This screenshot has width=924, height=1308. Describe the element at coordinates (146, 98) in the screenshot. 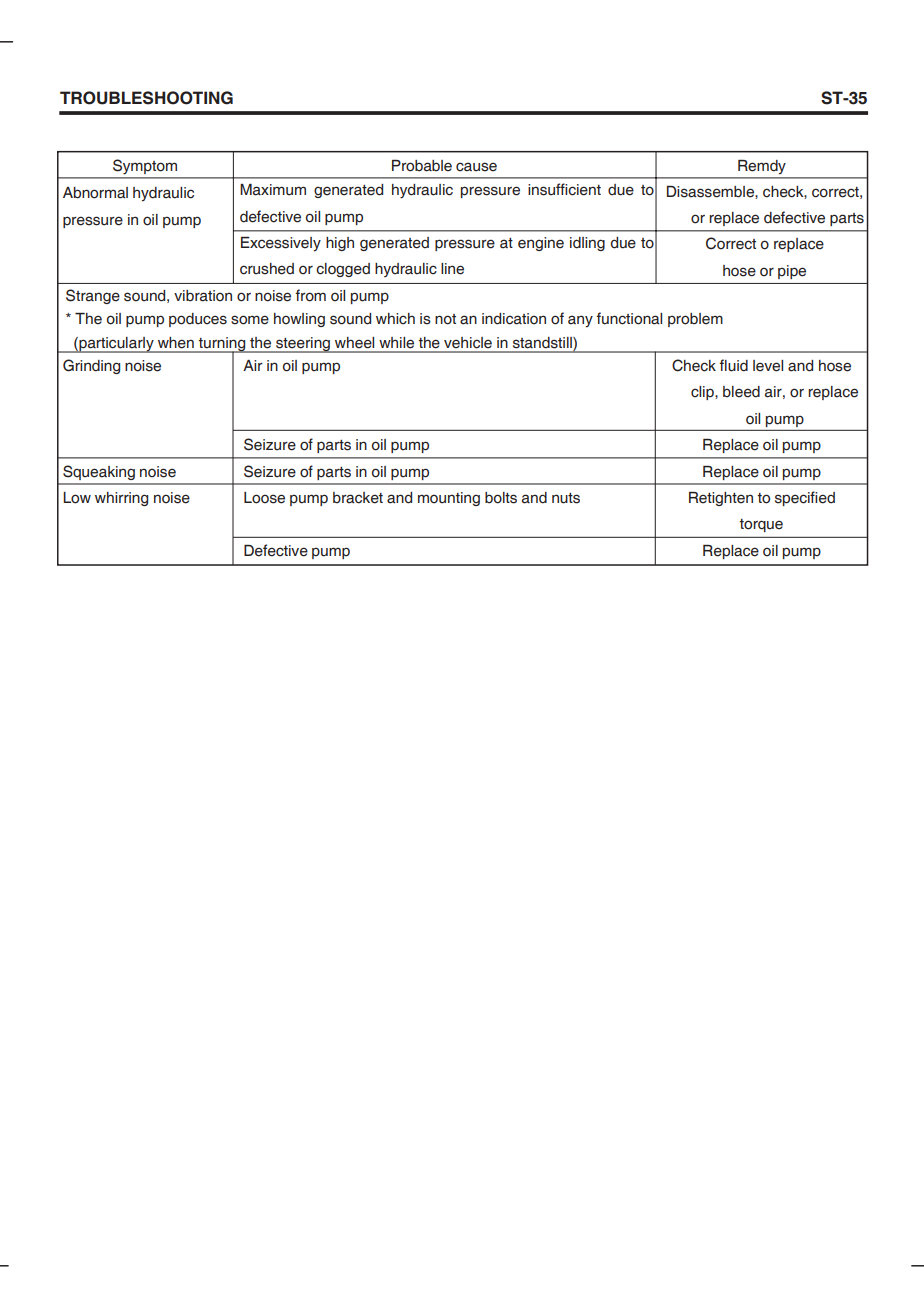

I see `TROUBLESHOOTING` at that location.
